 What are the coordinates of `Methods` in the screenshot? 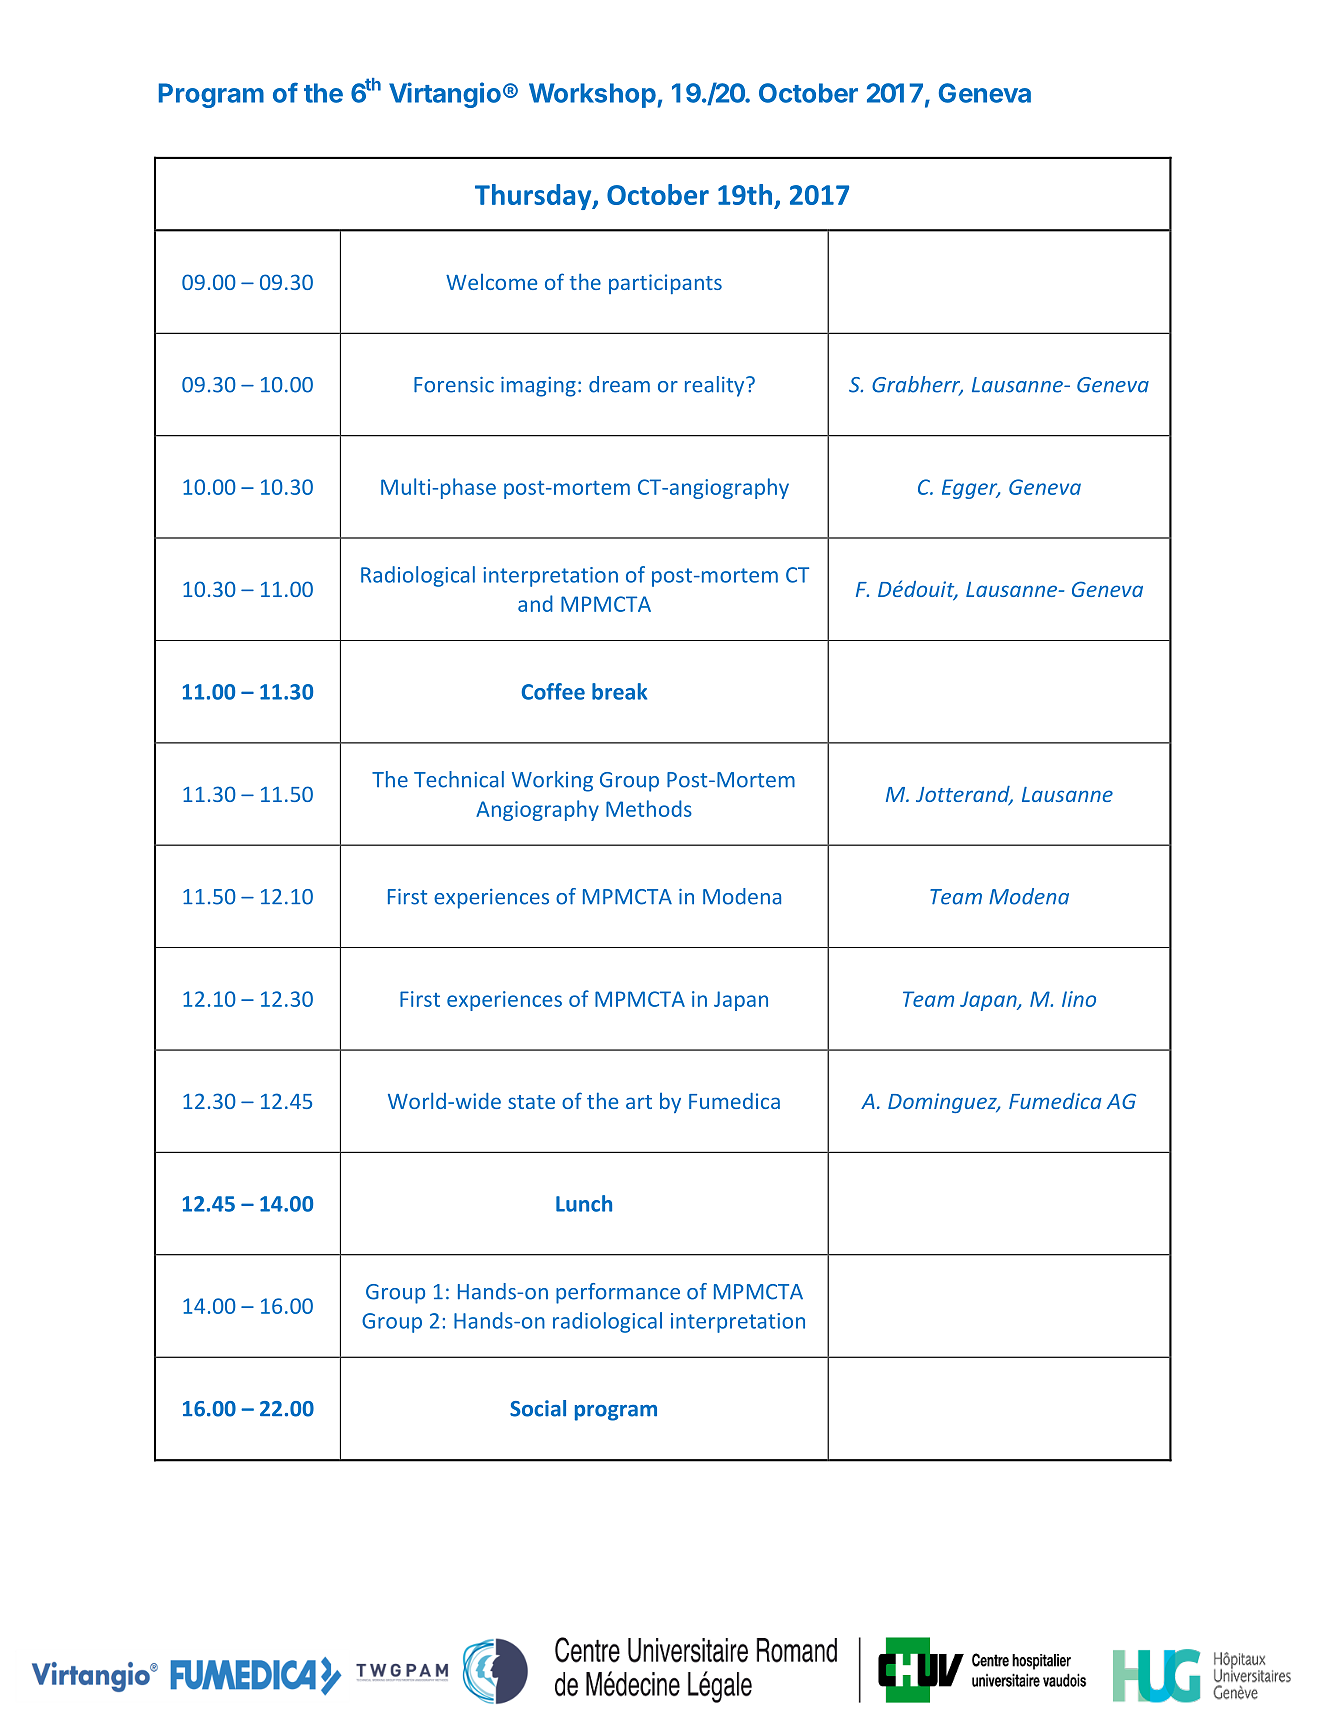 It's located at (649, 808).
